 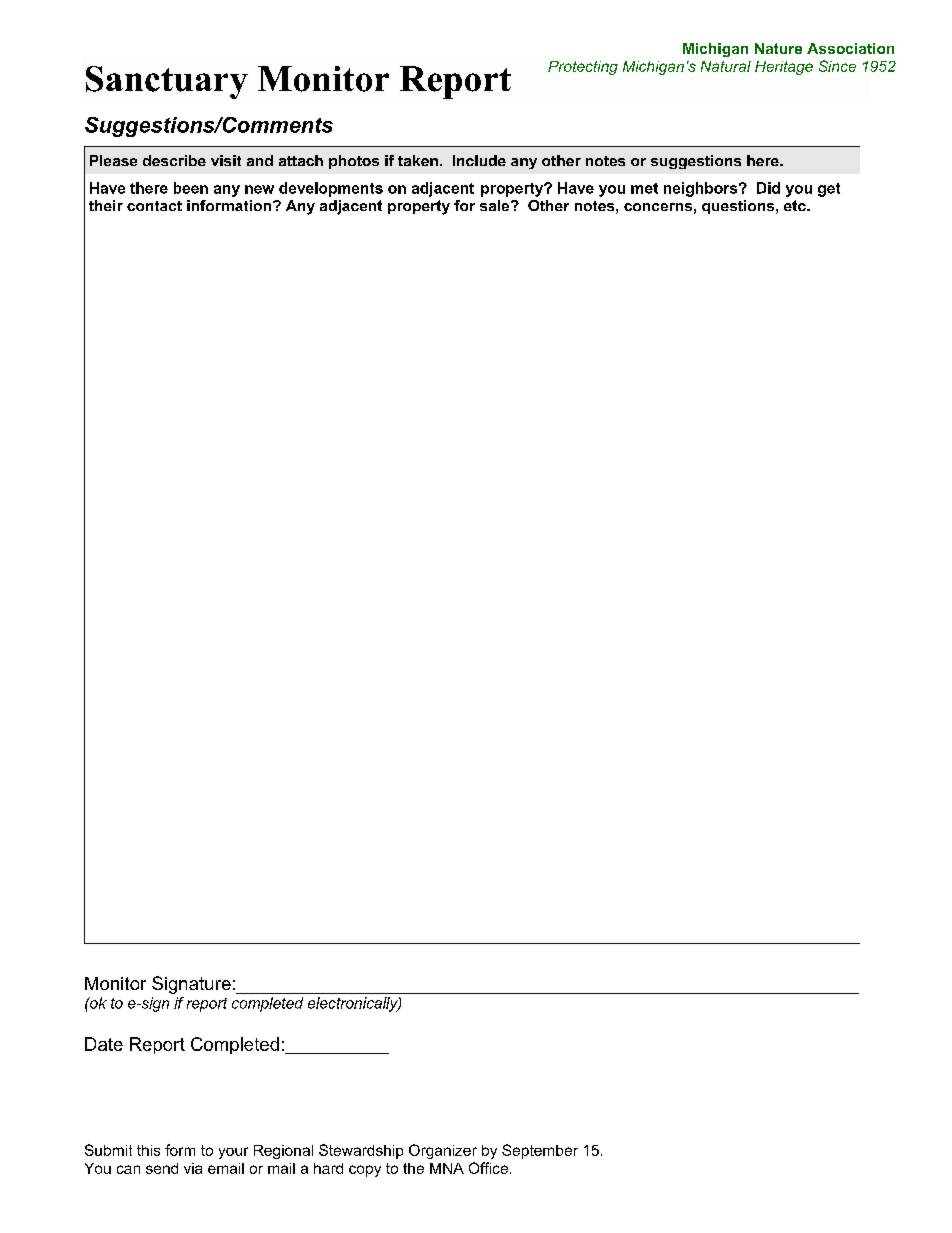 What do you see at coordinates (784, 68) in the page?
I see `Heritage` at bounding box center [784, 68].
